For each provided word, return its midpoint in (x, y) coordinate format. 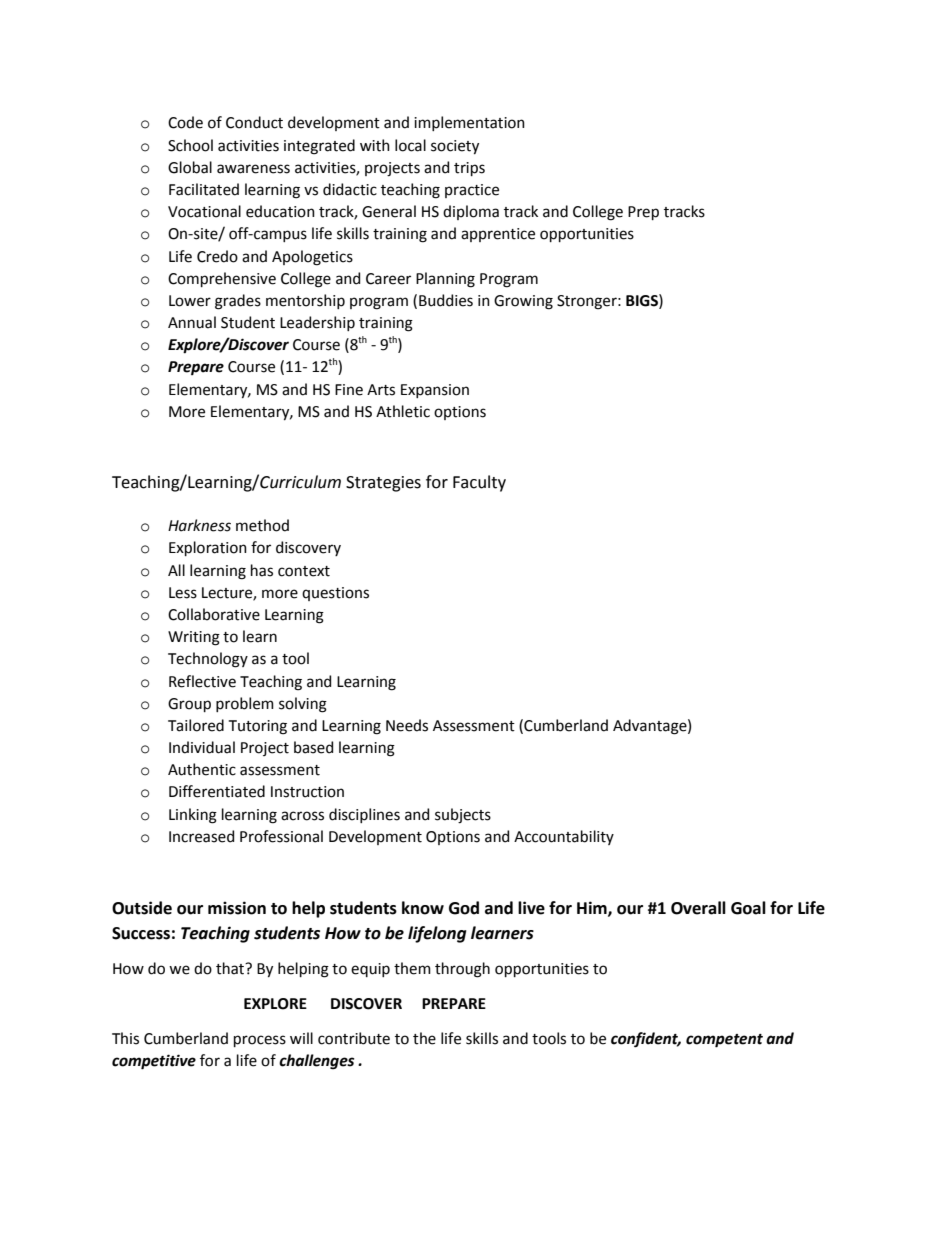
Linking (193, 816)
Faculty (479, 483)
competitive (154, 1062)
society (455, 147)
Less (183, 593)
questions (335, 594)
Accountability (564, 837)
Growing (523, 302)
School (190, 145)
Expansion (435, 391)
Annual (192, 322)
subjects (463, 815)
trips (469, 169)
